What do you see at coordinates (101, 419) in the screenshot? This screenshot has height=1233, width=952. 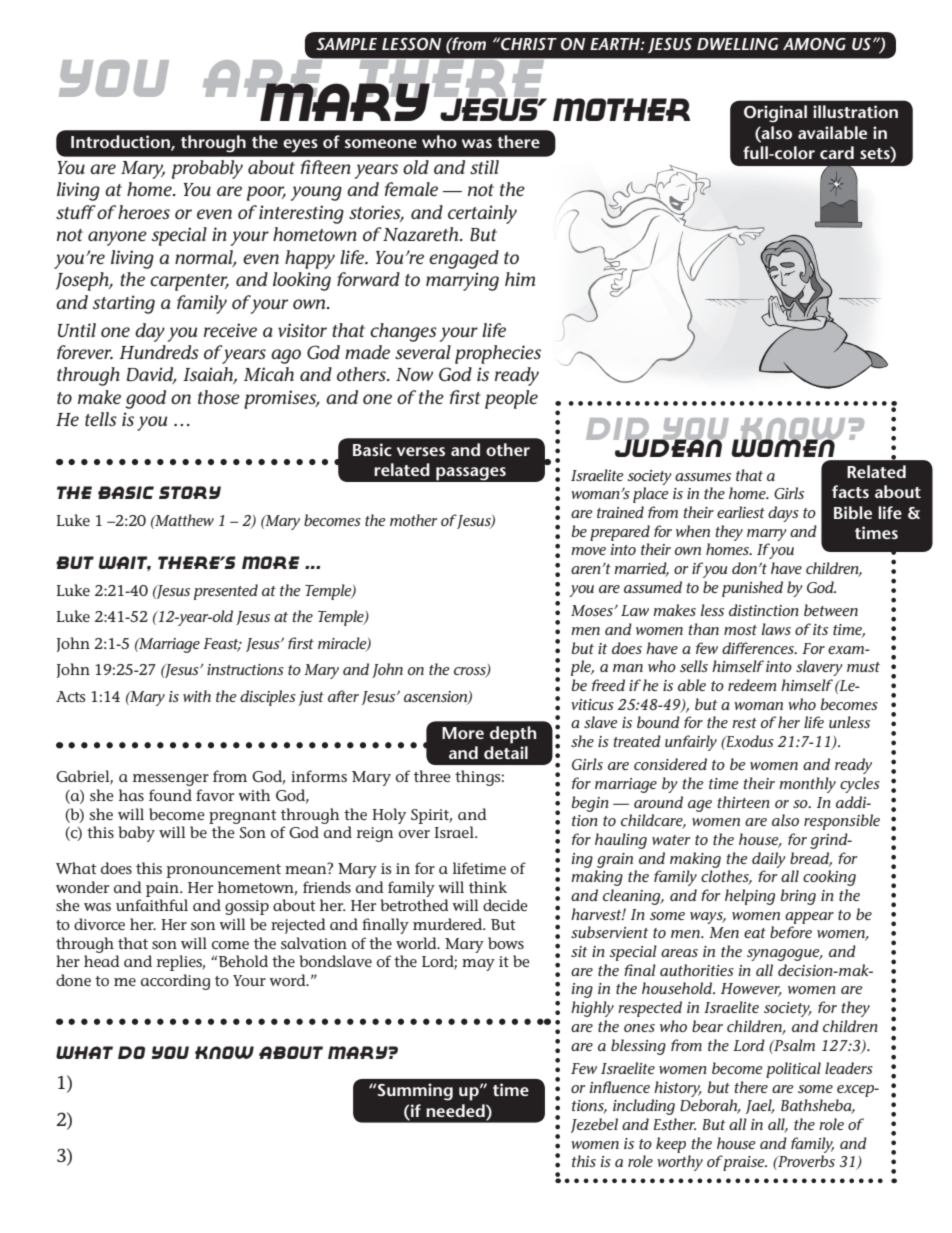 I see `tells` at bounding box center [101, 419].
